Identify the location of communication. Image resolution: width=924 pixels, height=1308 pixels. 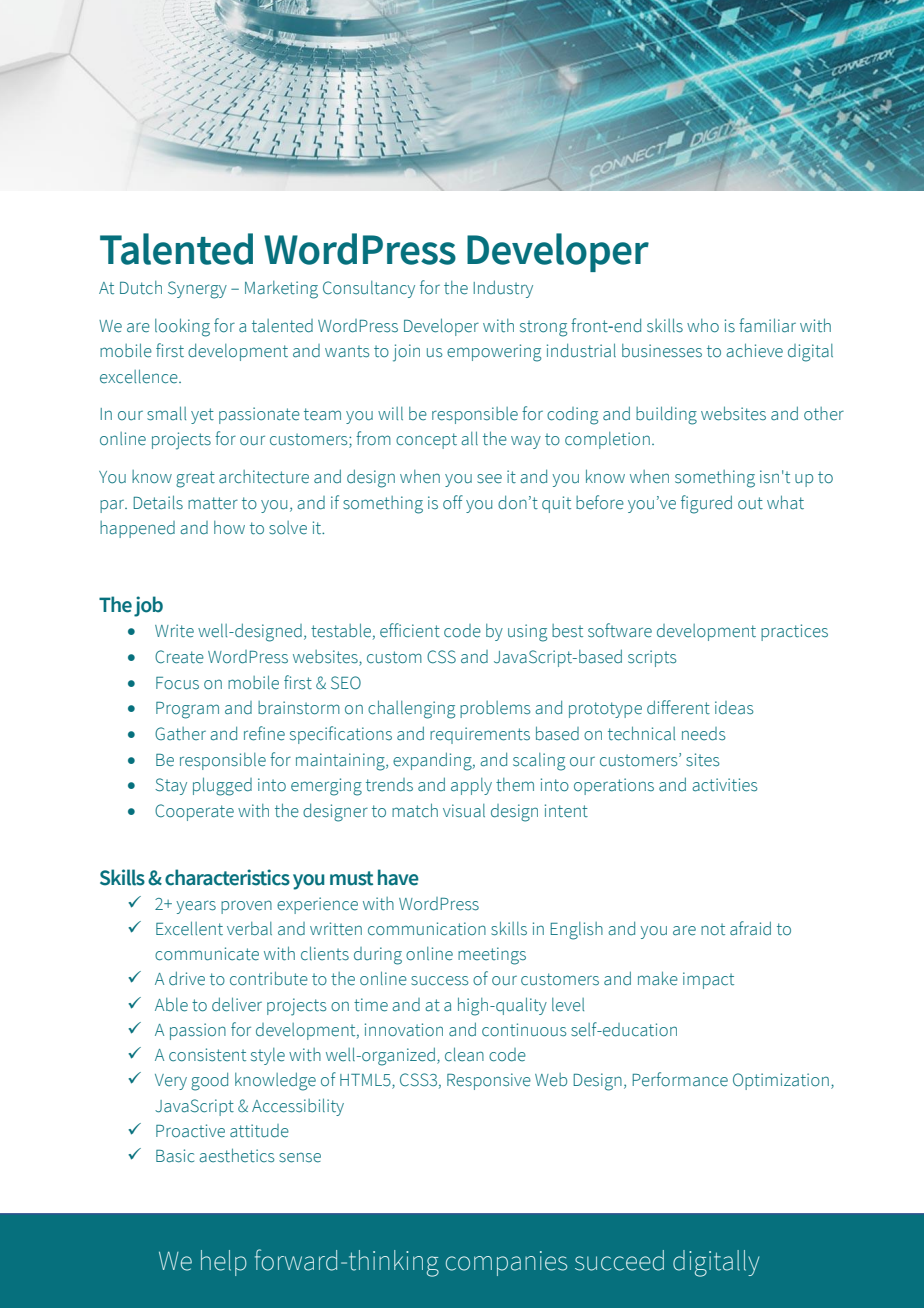
(427, 929).
